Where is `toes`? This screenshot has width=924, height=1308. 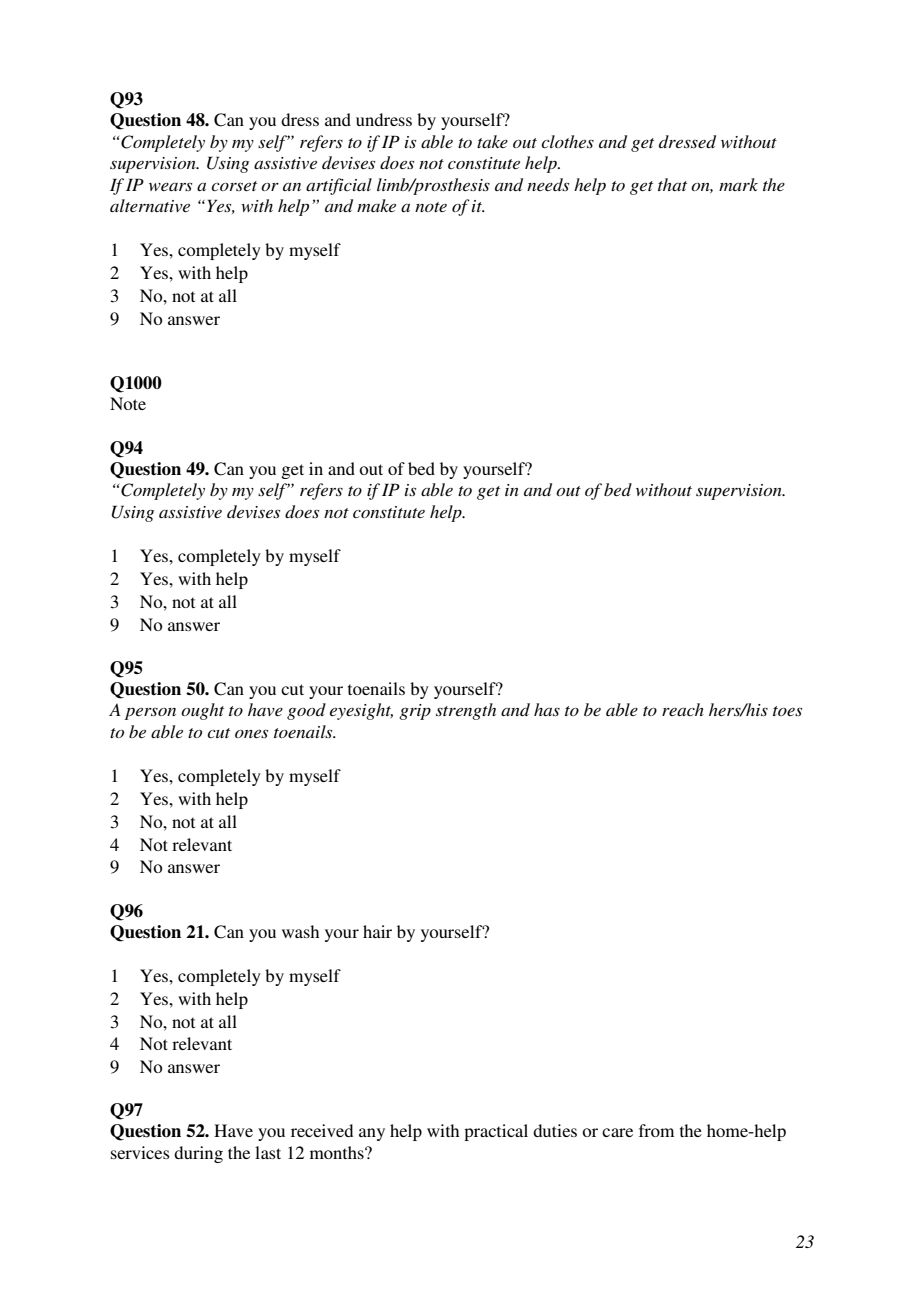 toes is located at coordinates (787, 711).
